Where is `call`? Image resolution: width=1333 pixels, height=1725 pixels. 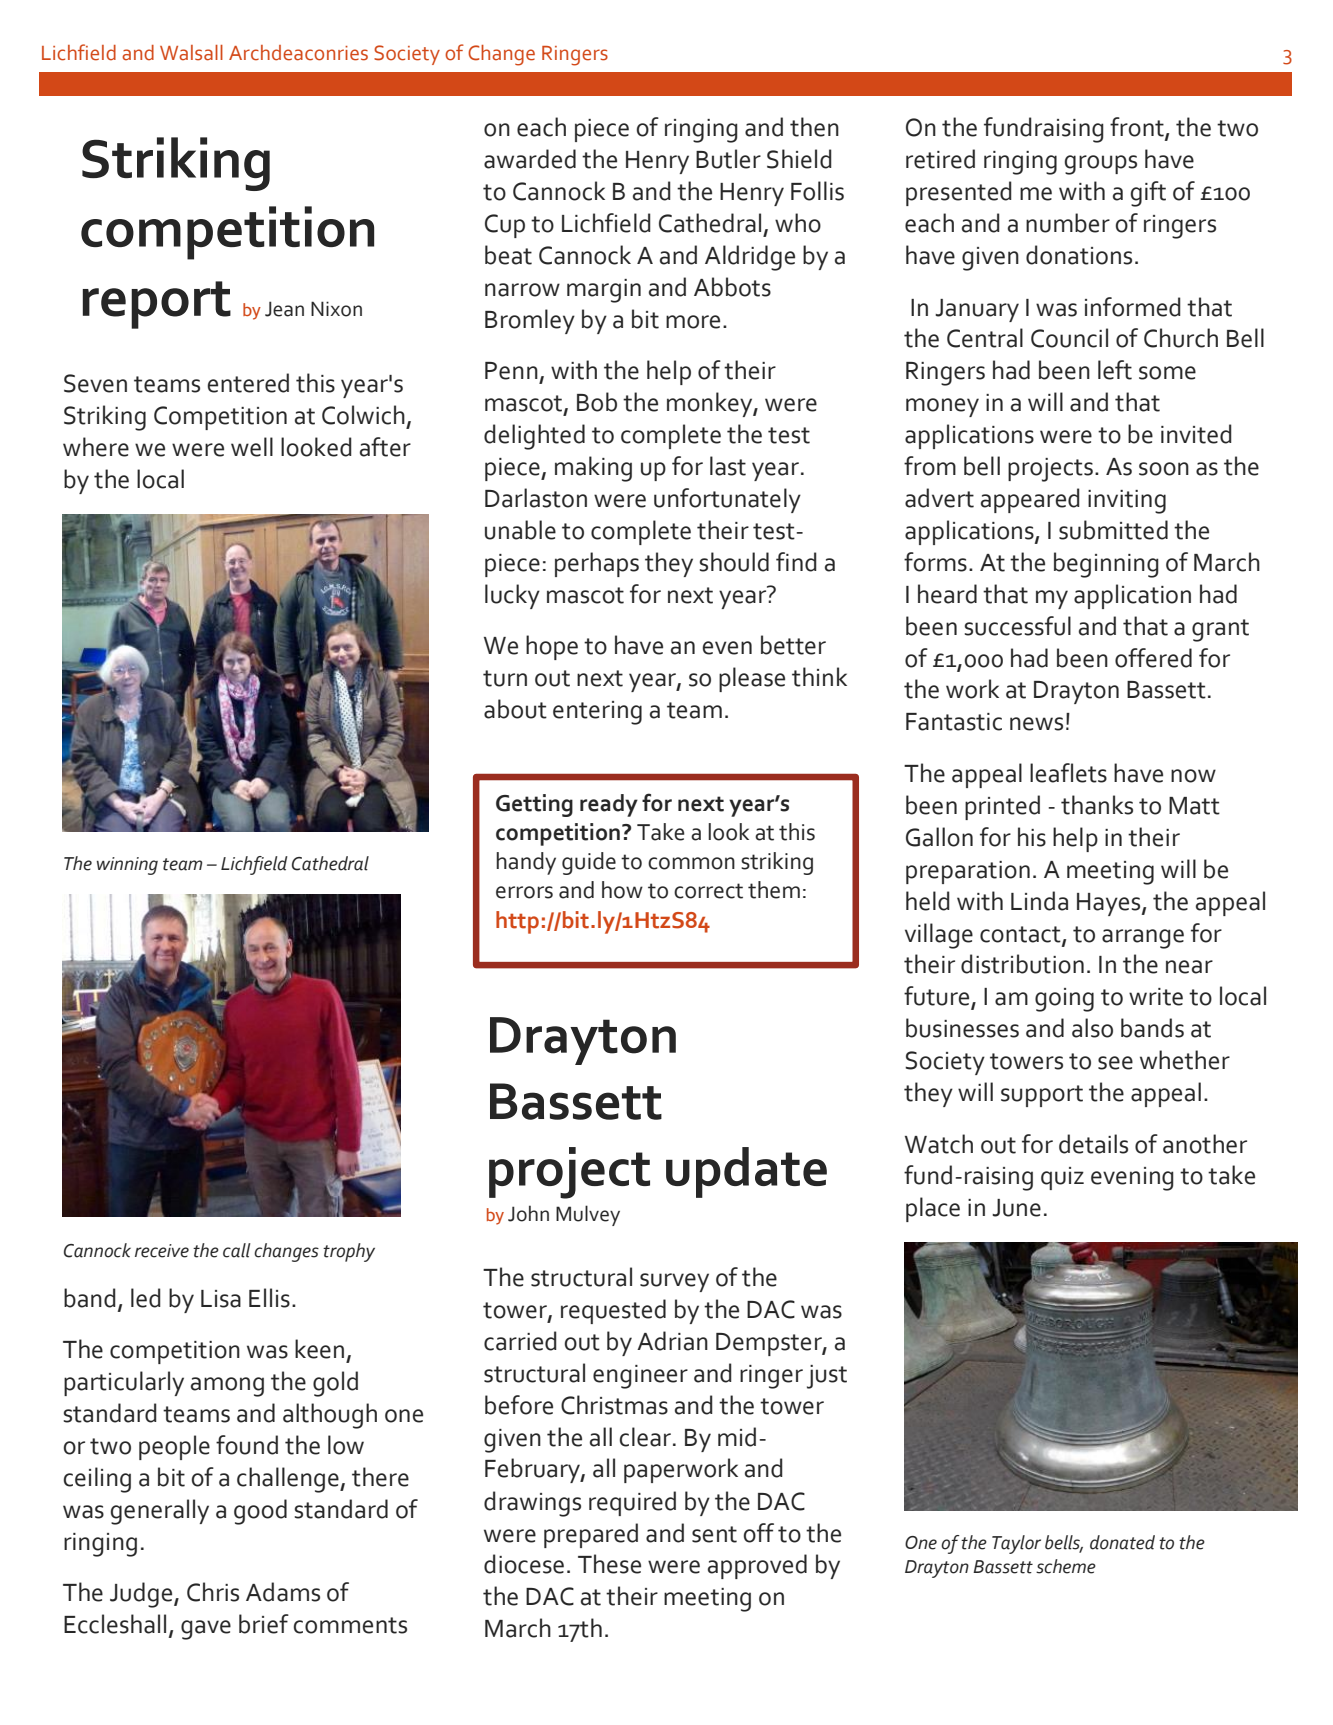 call is located at coordinates (237, 1250).
